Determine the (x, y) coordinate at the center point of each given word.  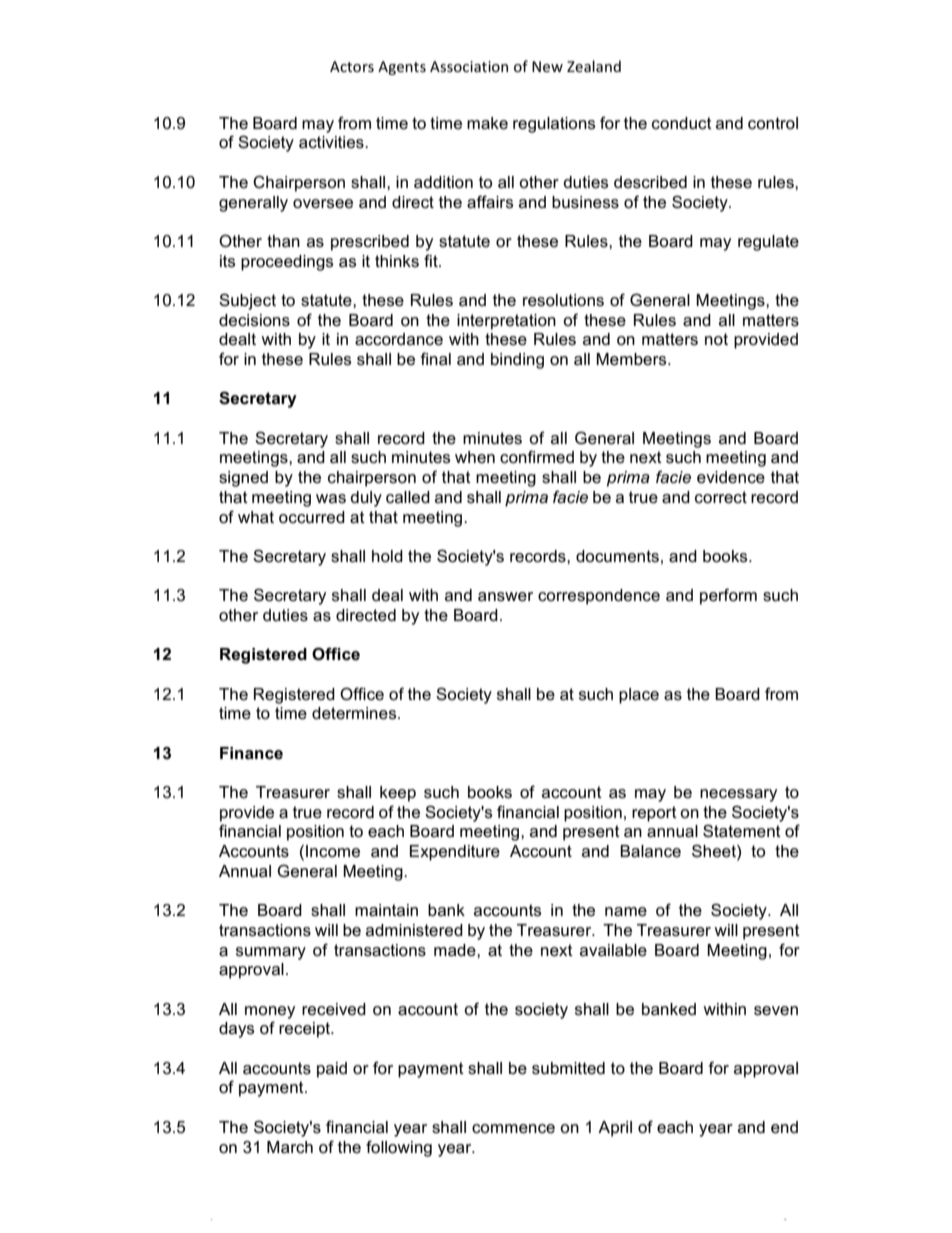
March (290, 1147)
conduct (682, 123)
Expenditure (455, 853)
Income (333, 851)
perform (728, 596)
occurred (312, 517)
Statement (742, 831)
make (487, 123)
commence (513, 1129)
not (716, 339)
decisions (254, 320)
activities (332, 142)
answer (505, 597)
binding (517, 361)
